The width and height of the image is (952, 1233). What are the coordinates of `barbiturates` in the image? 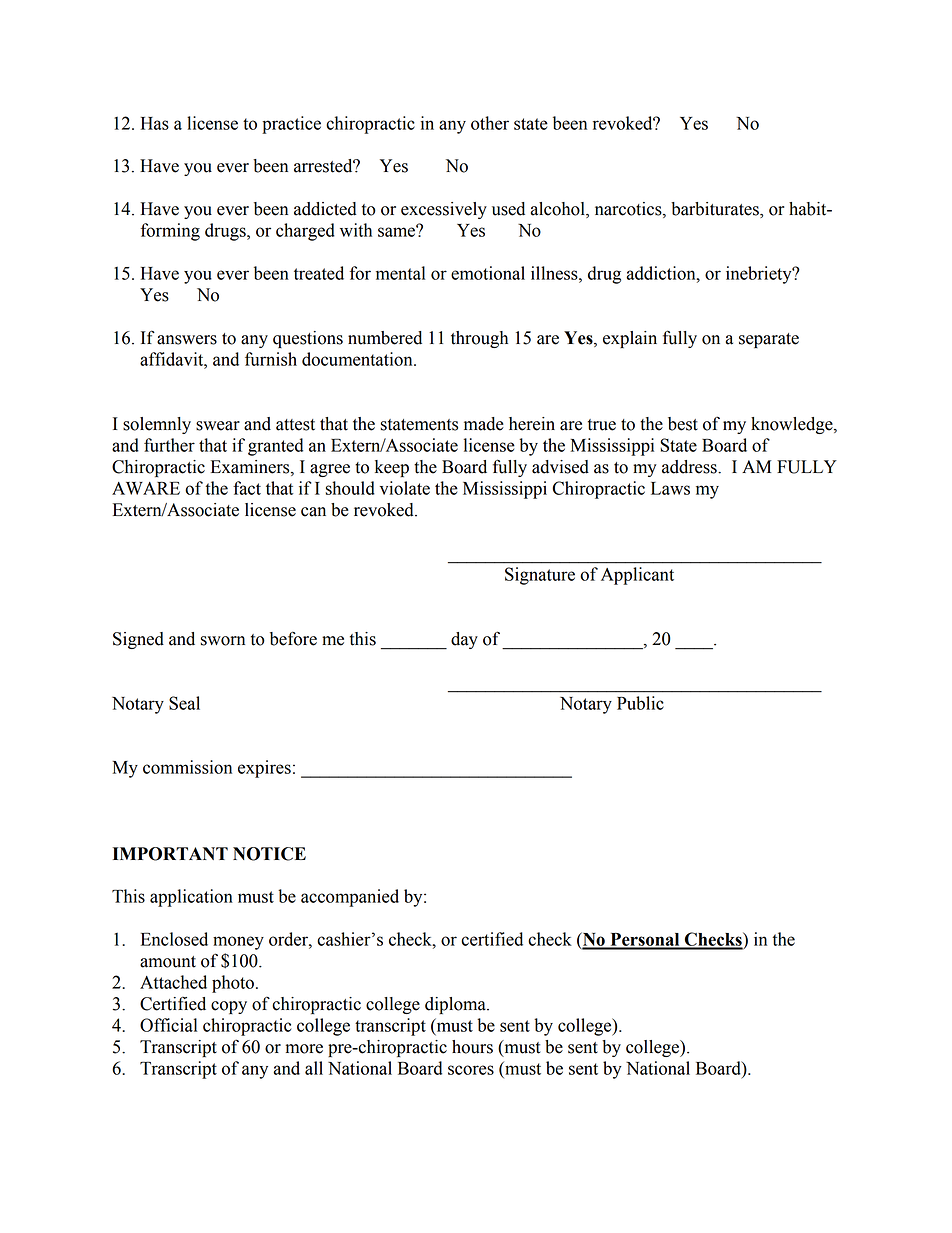 It's located at (716, 210).
